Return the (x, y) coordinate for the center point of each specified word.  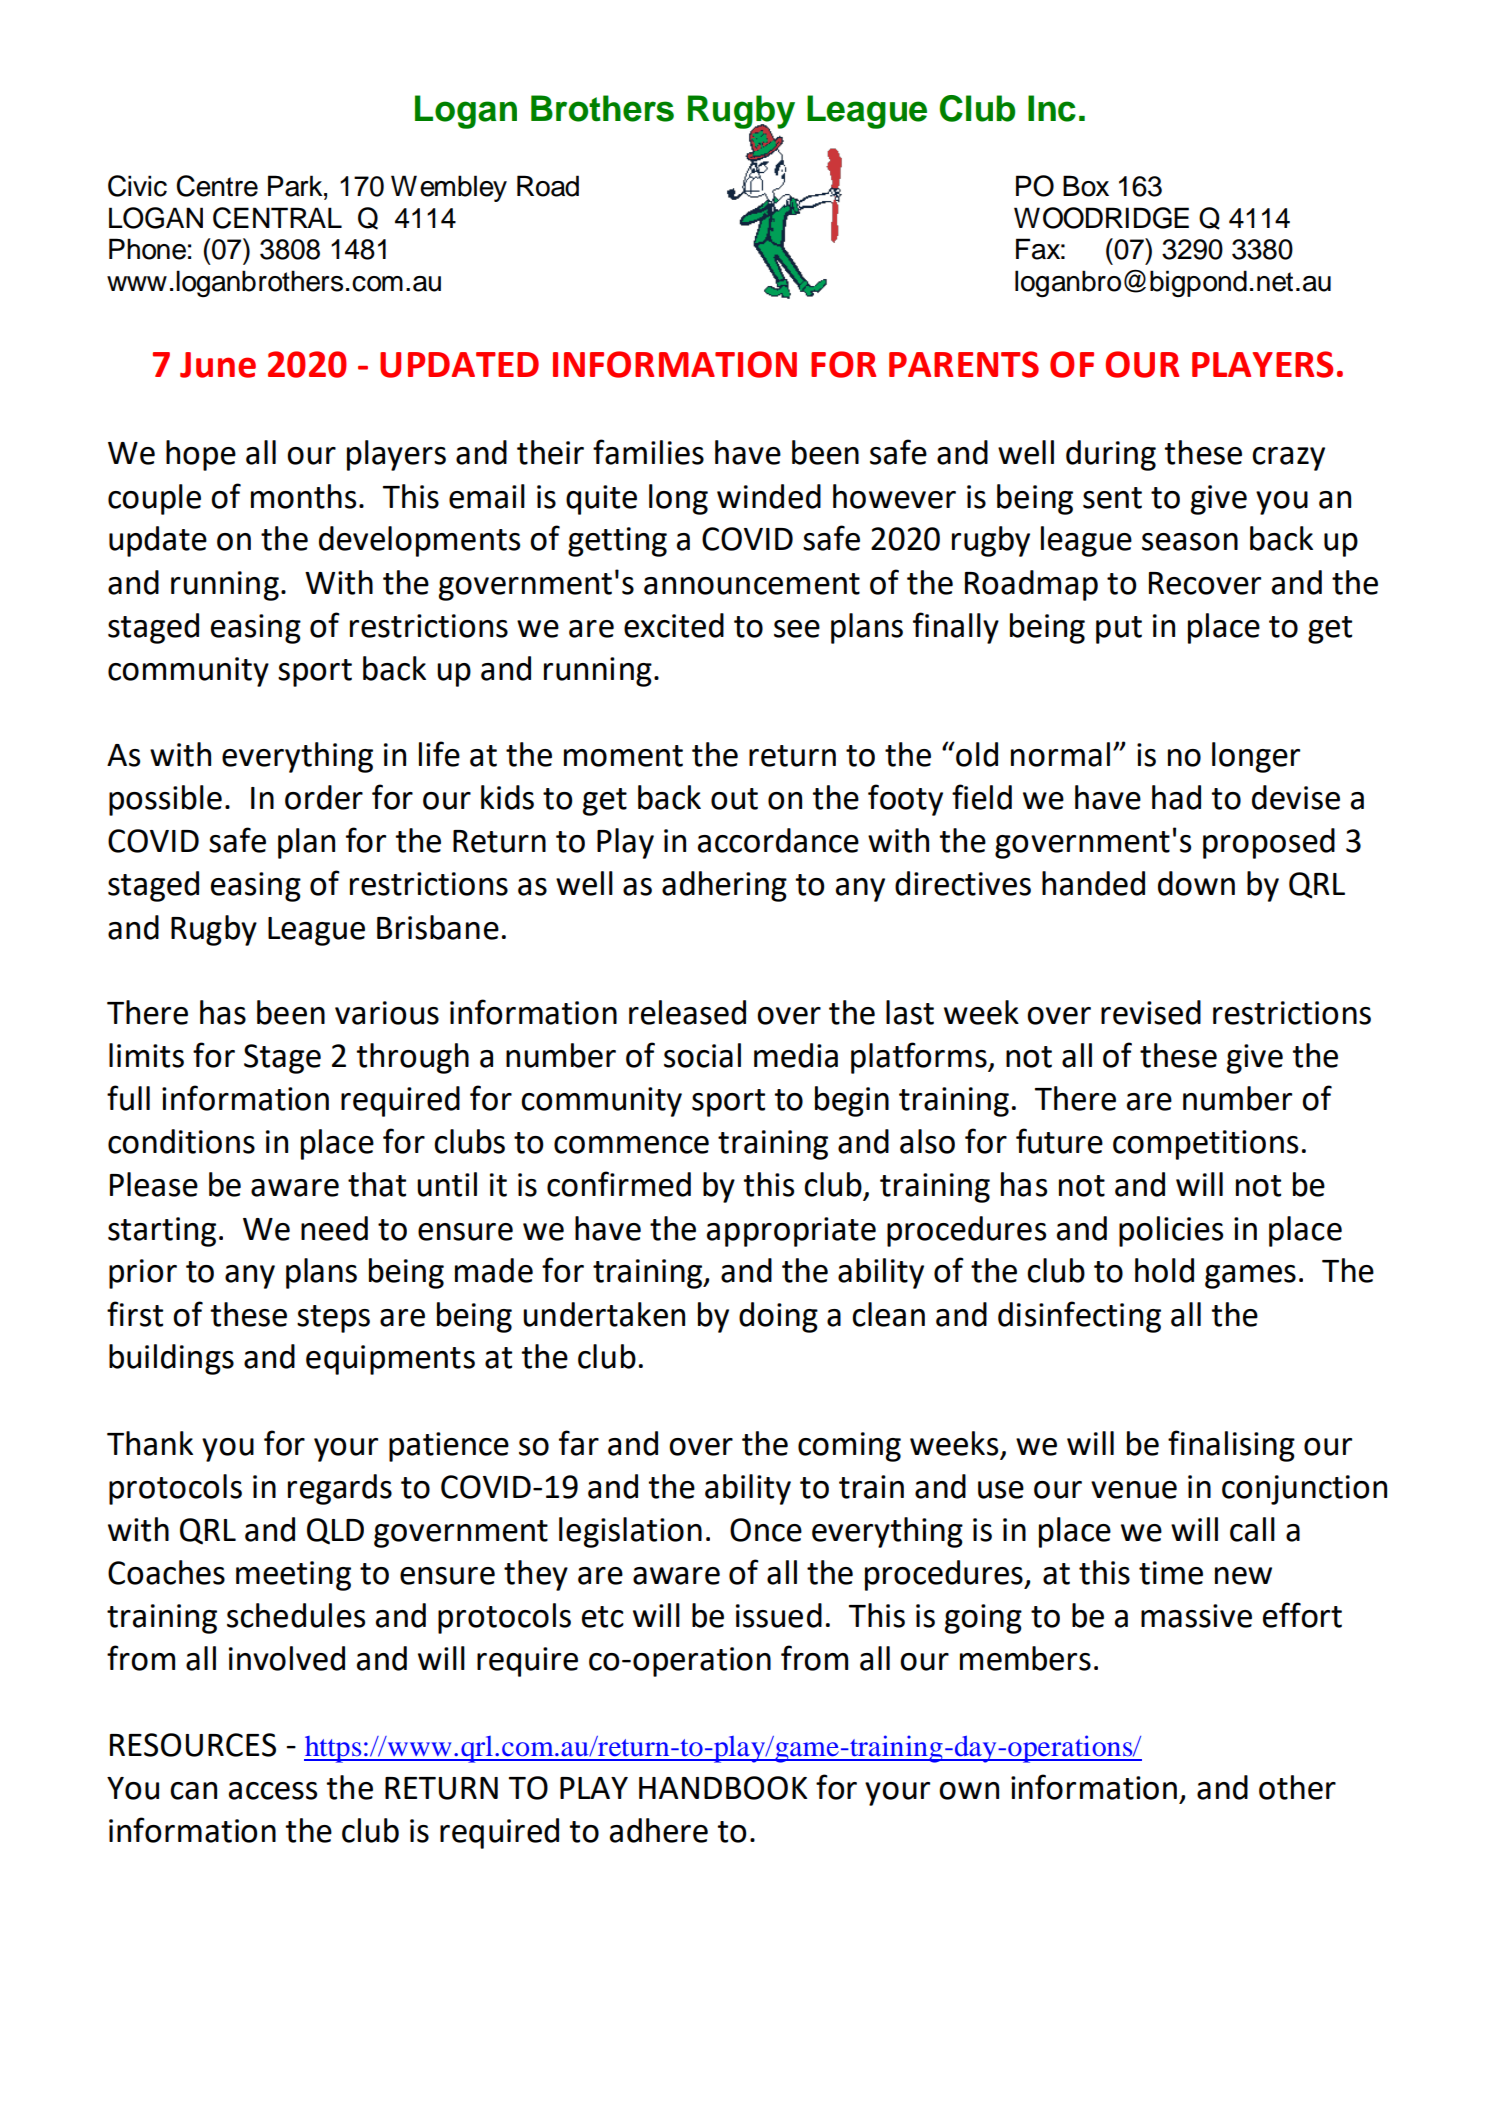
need (334, 1228)
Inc (1052, 108)
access (273, 1791)
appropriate (791, 1232)
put (1119, 630)
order (324, 797)
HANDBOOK (723, 1788)
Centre (217, 186)
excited (674, 625)
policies (1171, 1231)
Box (1086, 186)
